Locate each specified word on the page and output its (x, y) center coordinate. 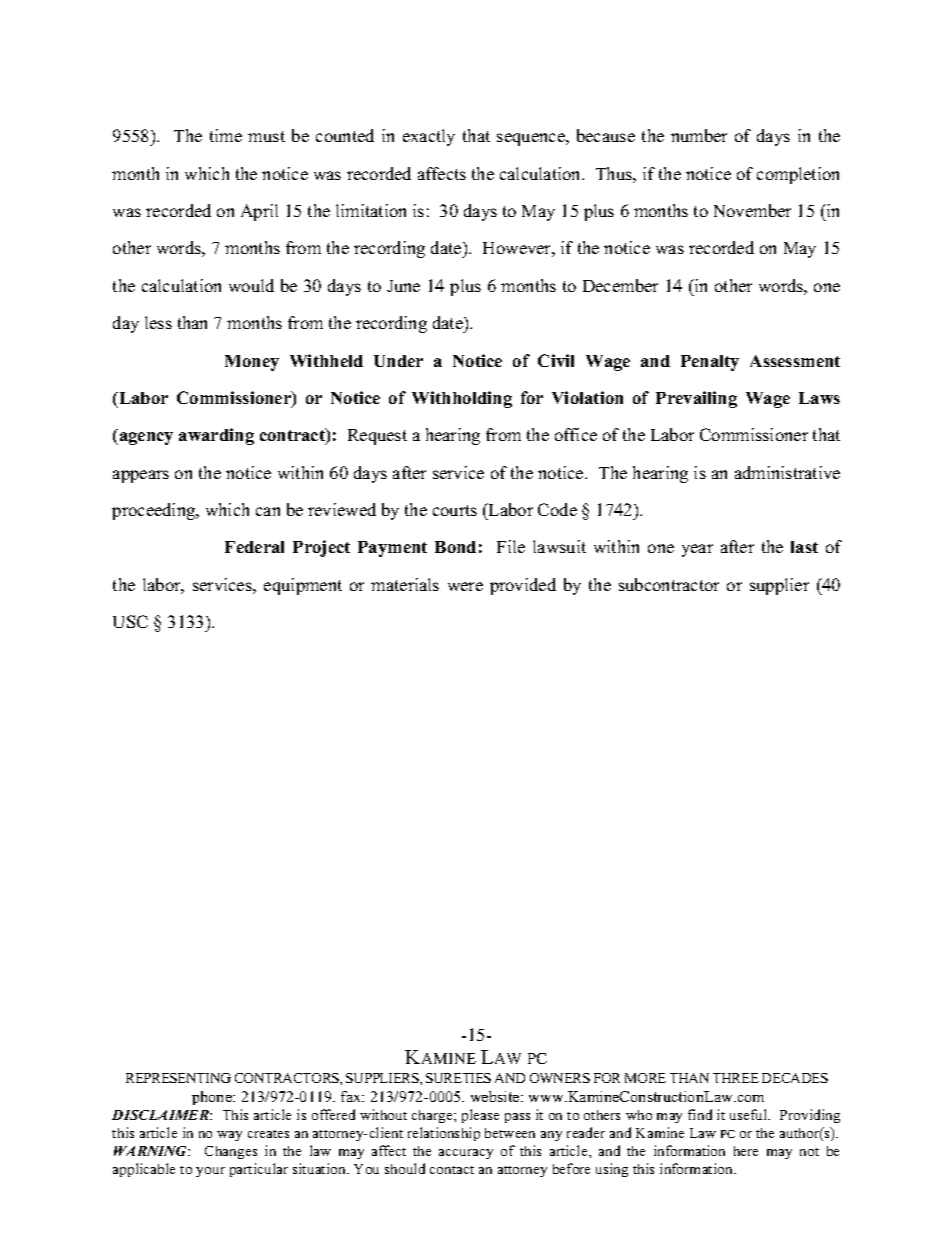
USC (130, 621)
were (465, 586)
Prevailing (696, 399)
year (697, 550)
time (226, 135)
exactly (429, 137)
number (699, 135)
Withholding (462, 399)
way (229, 1136)
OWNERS (560, 1078)
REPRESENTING (178, 1078)
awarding (216, 436)
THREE (736, 1078)
